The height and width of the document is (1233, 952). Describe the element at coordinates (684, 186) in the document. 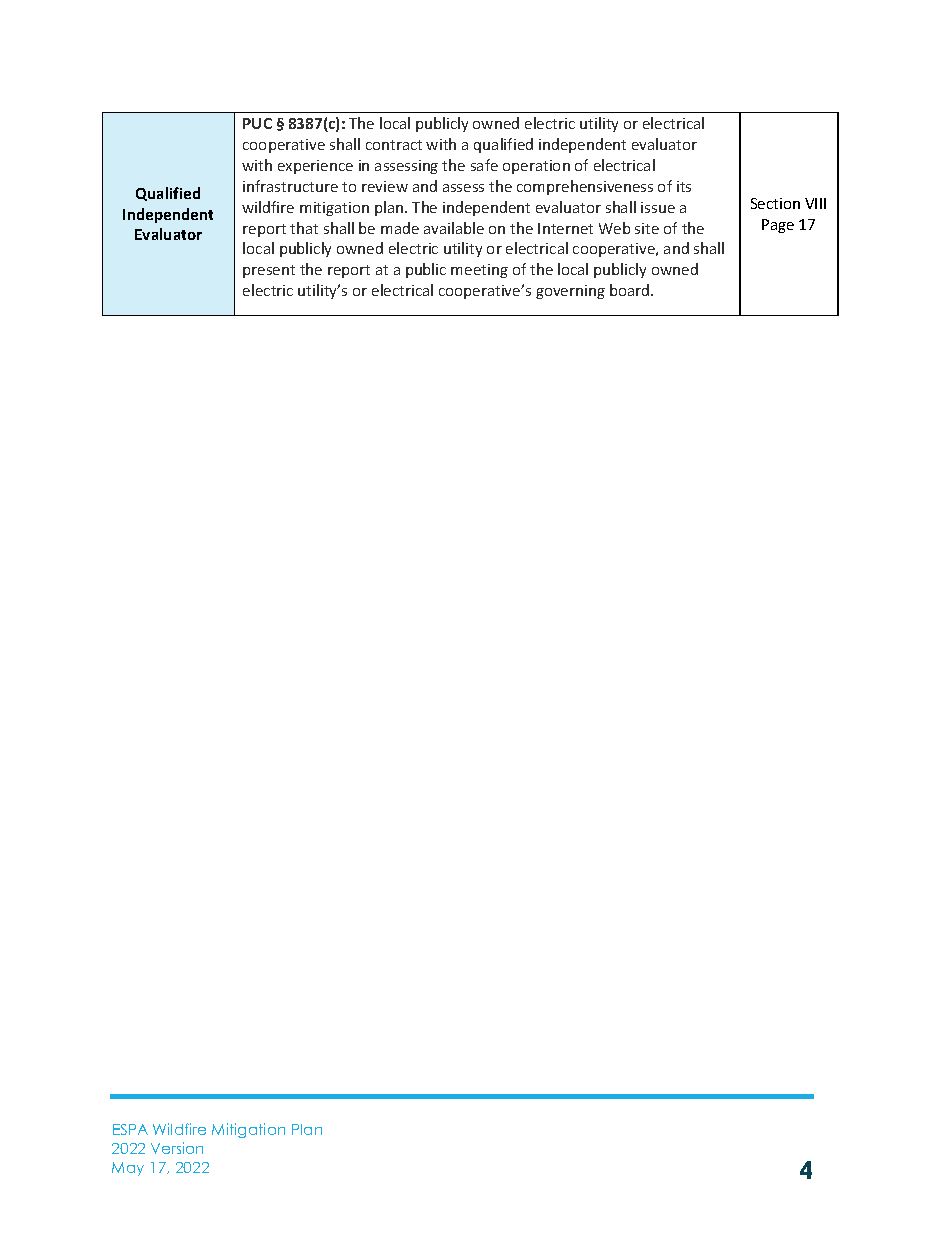

I see `its` at that location.
